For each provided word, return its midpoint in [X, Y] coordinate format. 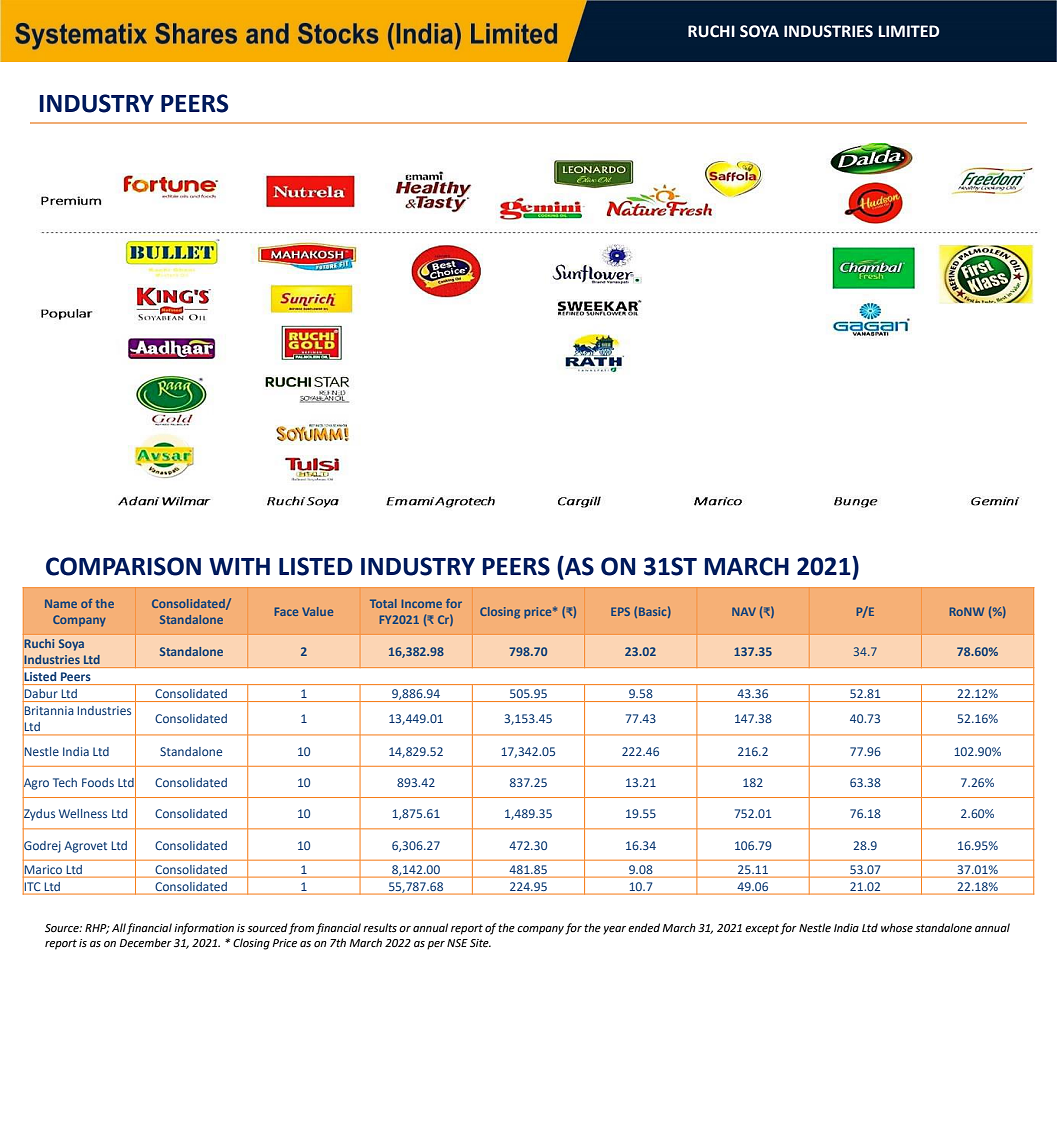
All [119, 927]
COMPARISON [123, 566]
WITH [239, 566]
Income [422, 603]
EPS [620, 611]
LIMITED [909, 31]
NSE [457, 943]
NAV [744, 611]
